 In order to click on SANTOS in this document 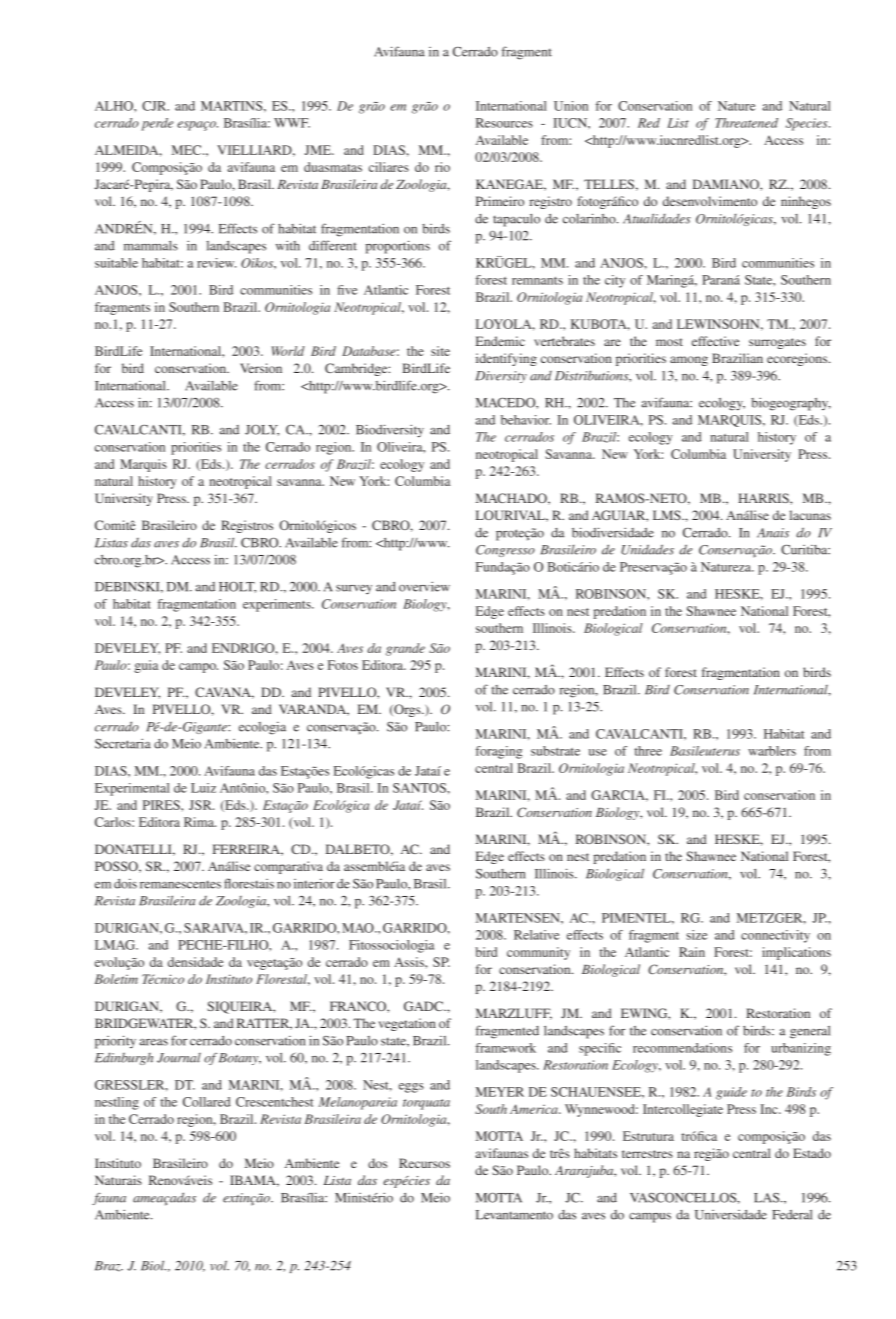, I will do `click(420, 788)`.
